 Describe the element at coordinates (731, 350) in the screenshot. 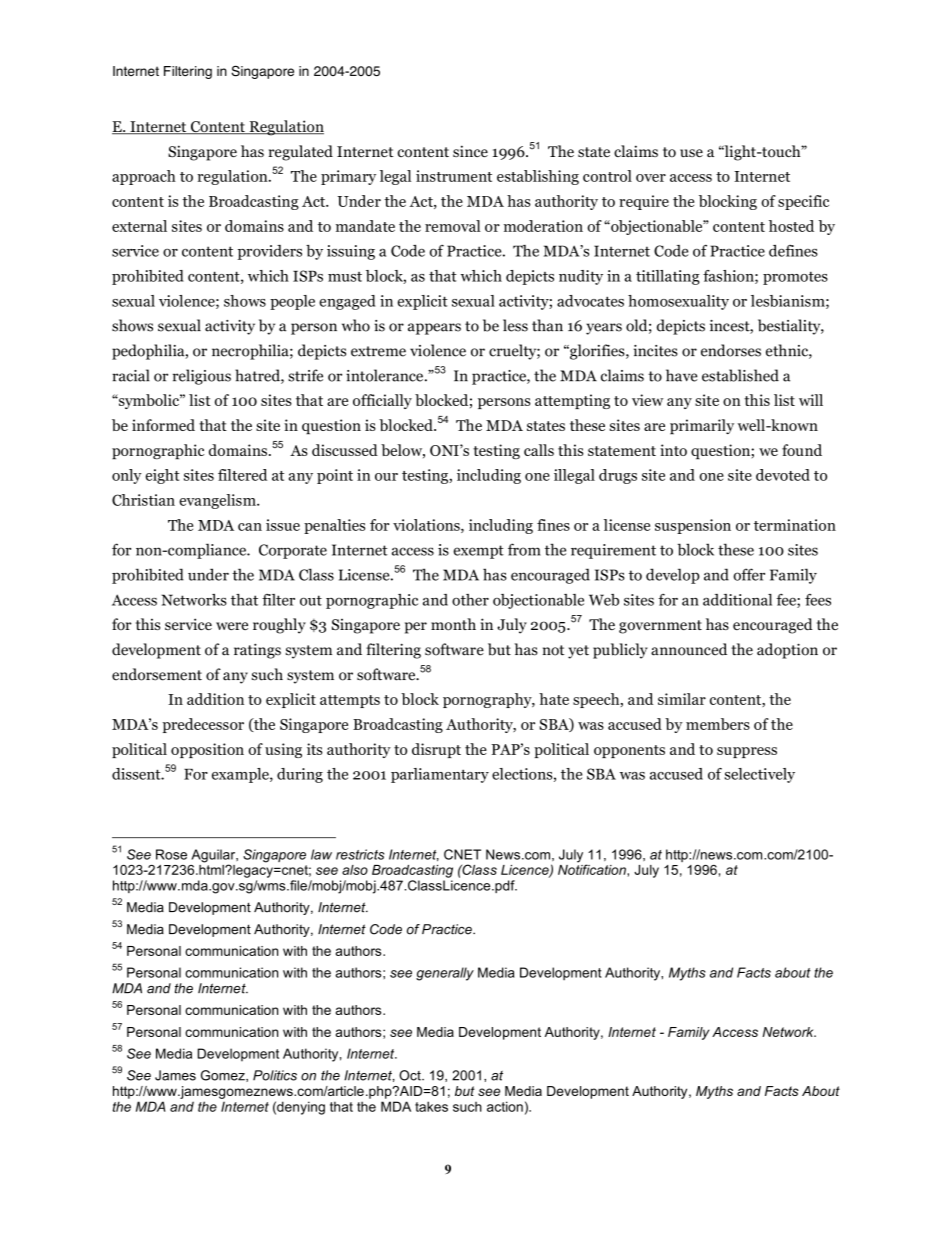

I see `endorses` at that location.
